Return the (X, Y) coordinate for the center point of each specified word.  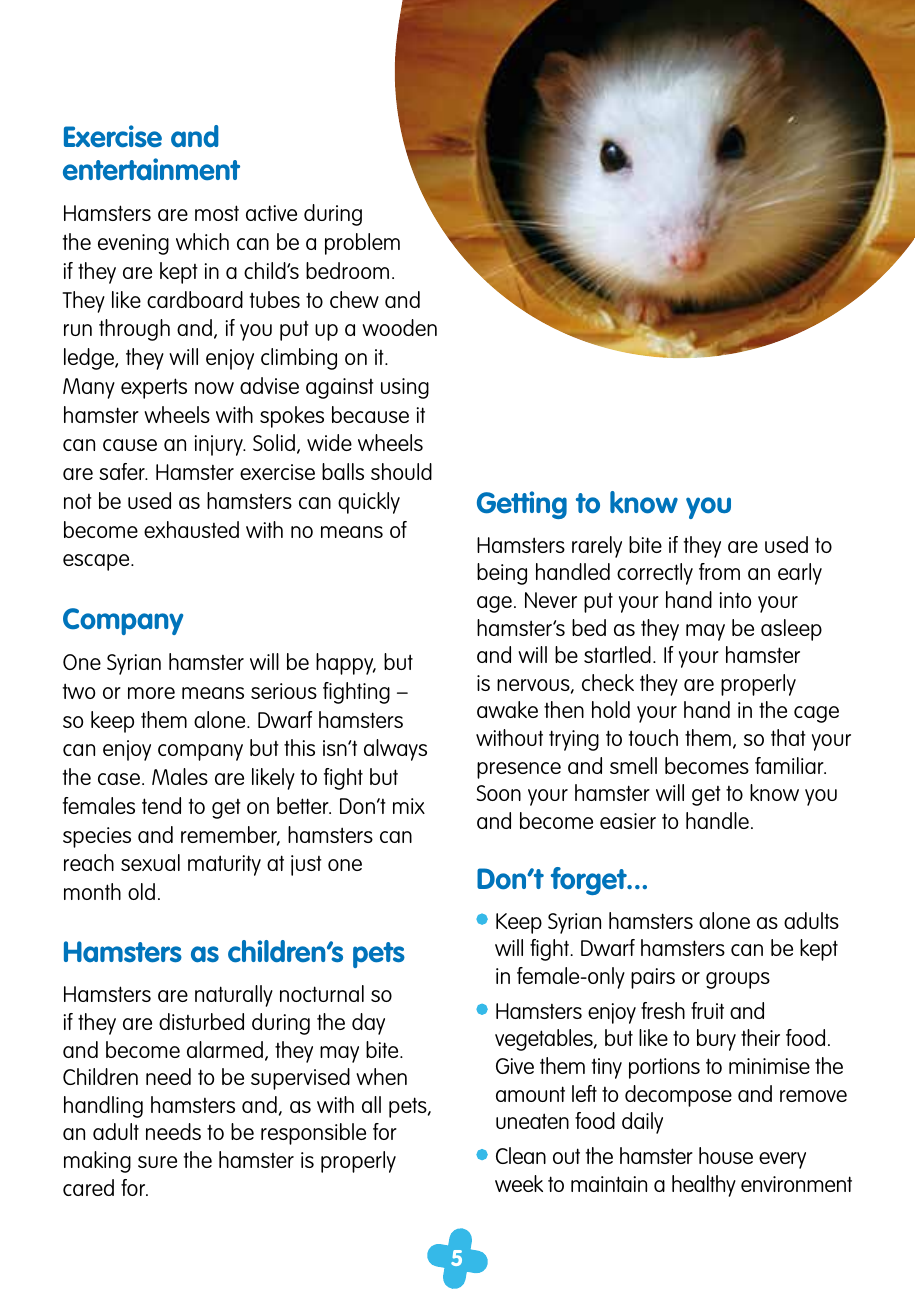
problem (362, 244)
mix (409, 806)
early (800, 574)
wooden (399, 327)
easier (628, 821)
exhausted (191, 529)
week (519, 1183)
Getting (522, 505)
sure (157, 1162)
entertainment (151, 169)
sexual (150, 862)
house (726, 1155)
